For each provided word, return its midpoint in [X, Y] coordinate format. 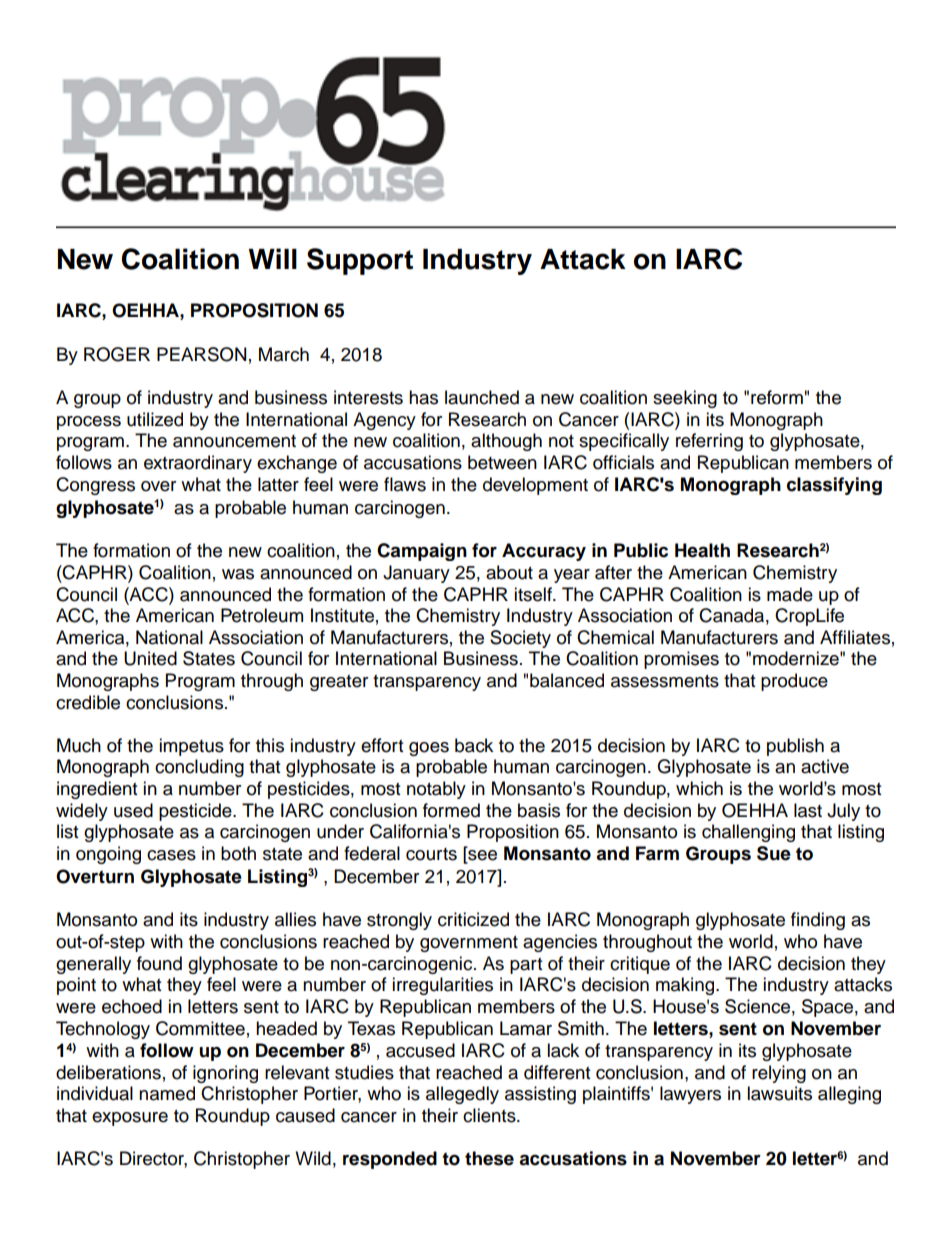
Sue [774, 853]
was [238, 574]
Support [360, 261]
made [790, 594]
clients [490, 1115]
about [509, 572]
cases [171, 855]
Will [273, 258]
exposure [130, 1119]
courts [431, 854]
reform [777, 397]
